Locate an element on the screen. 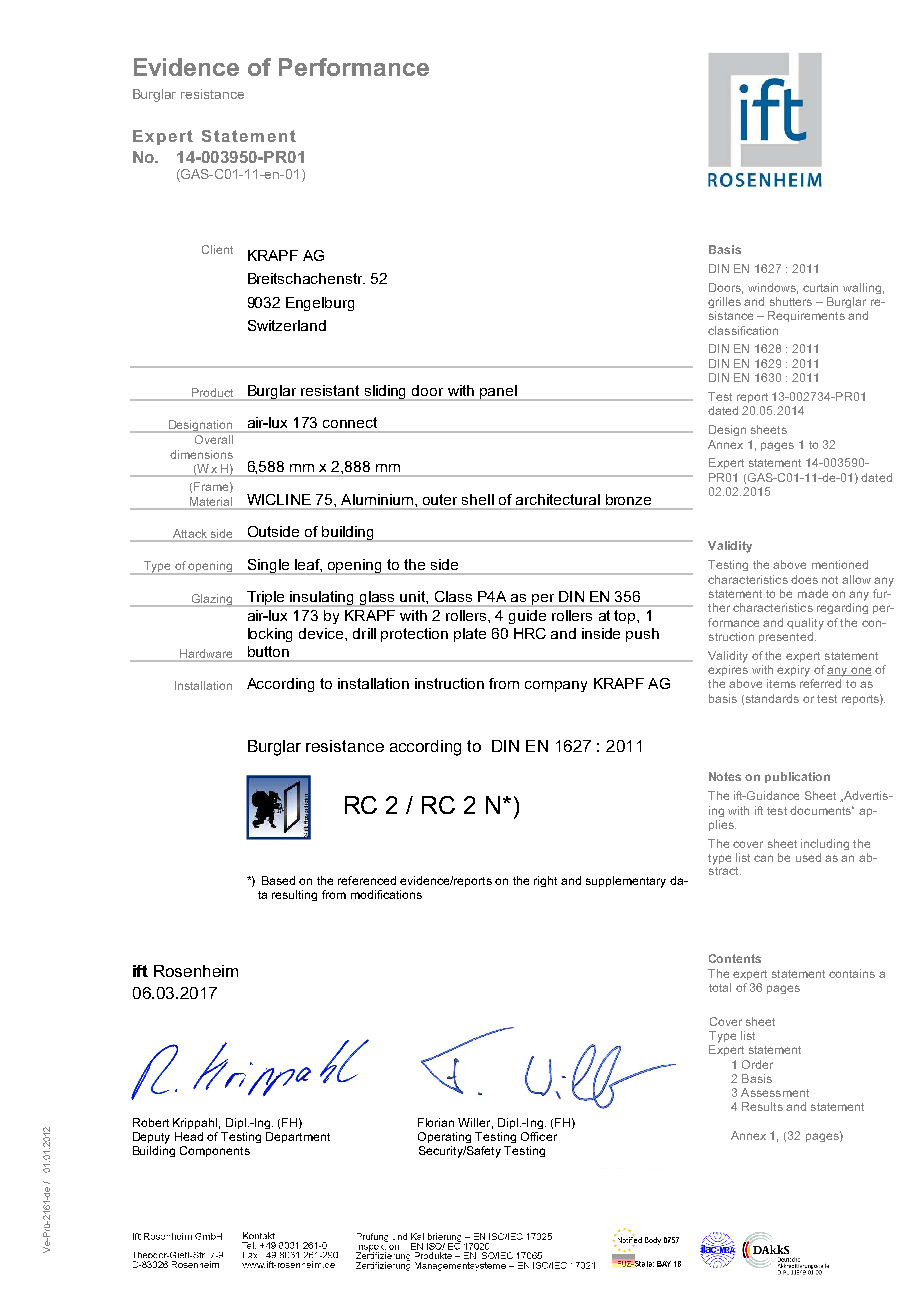 The height and width of the screenshot is (1308, 924). Officer is located at coordinates (539, 1136).
